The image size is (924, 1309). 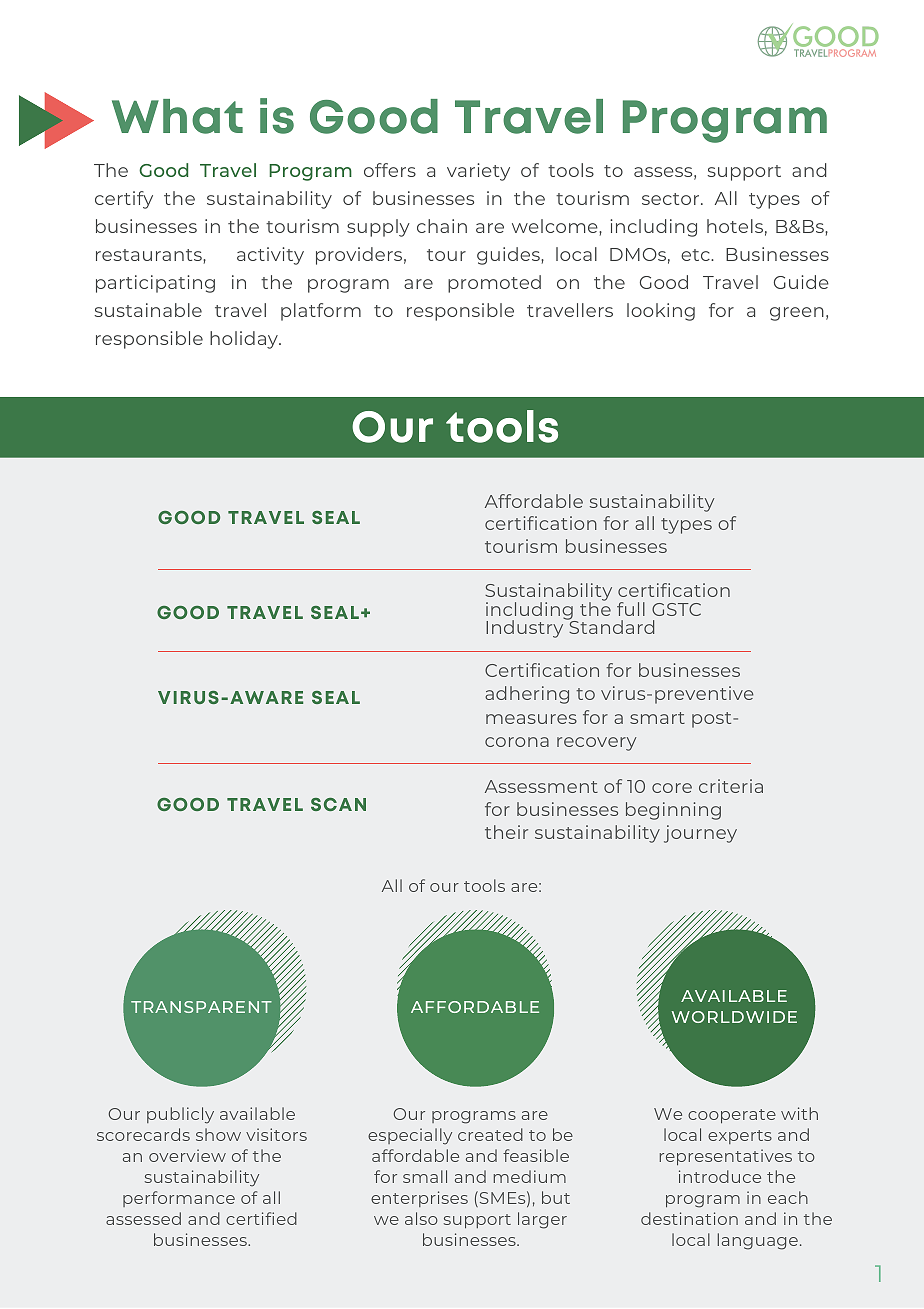 I want to click on sector, so click(x=672, y=199).
